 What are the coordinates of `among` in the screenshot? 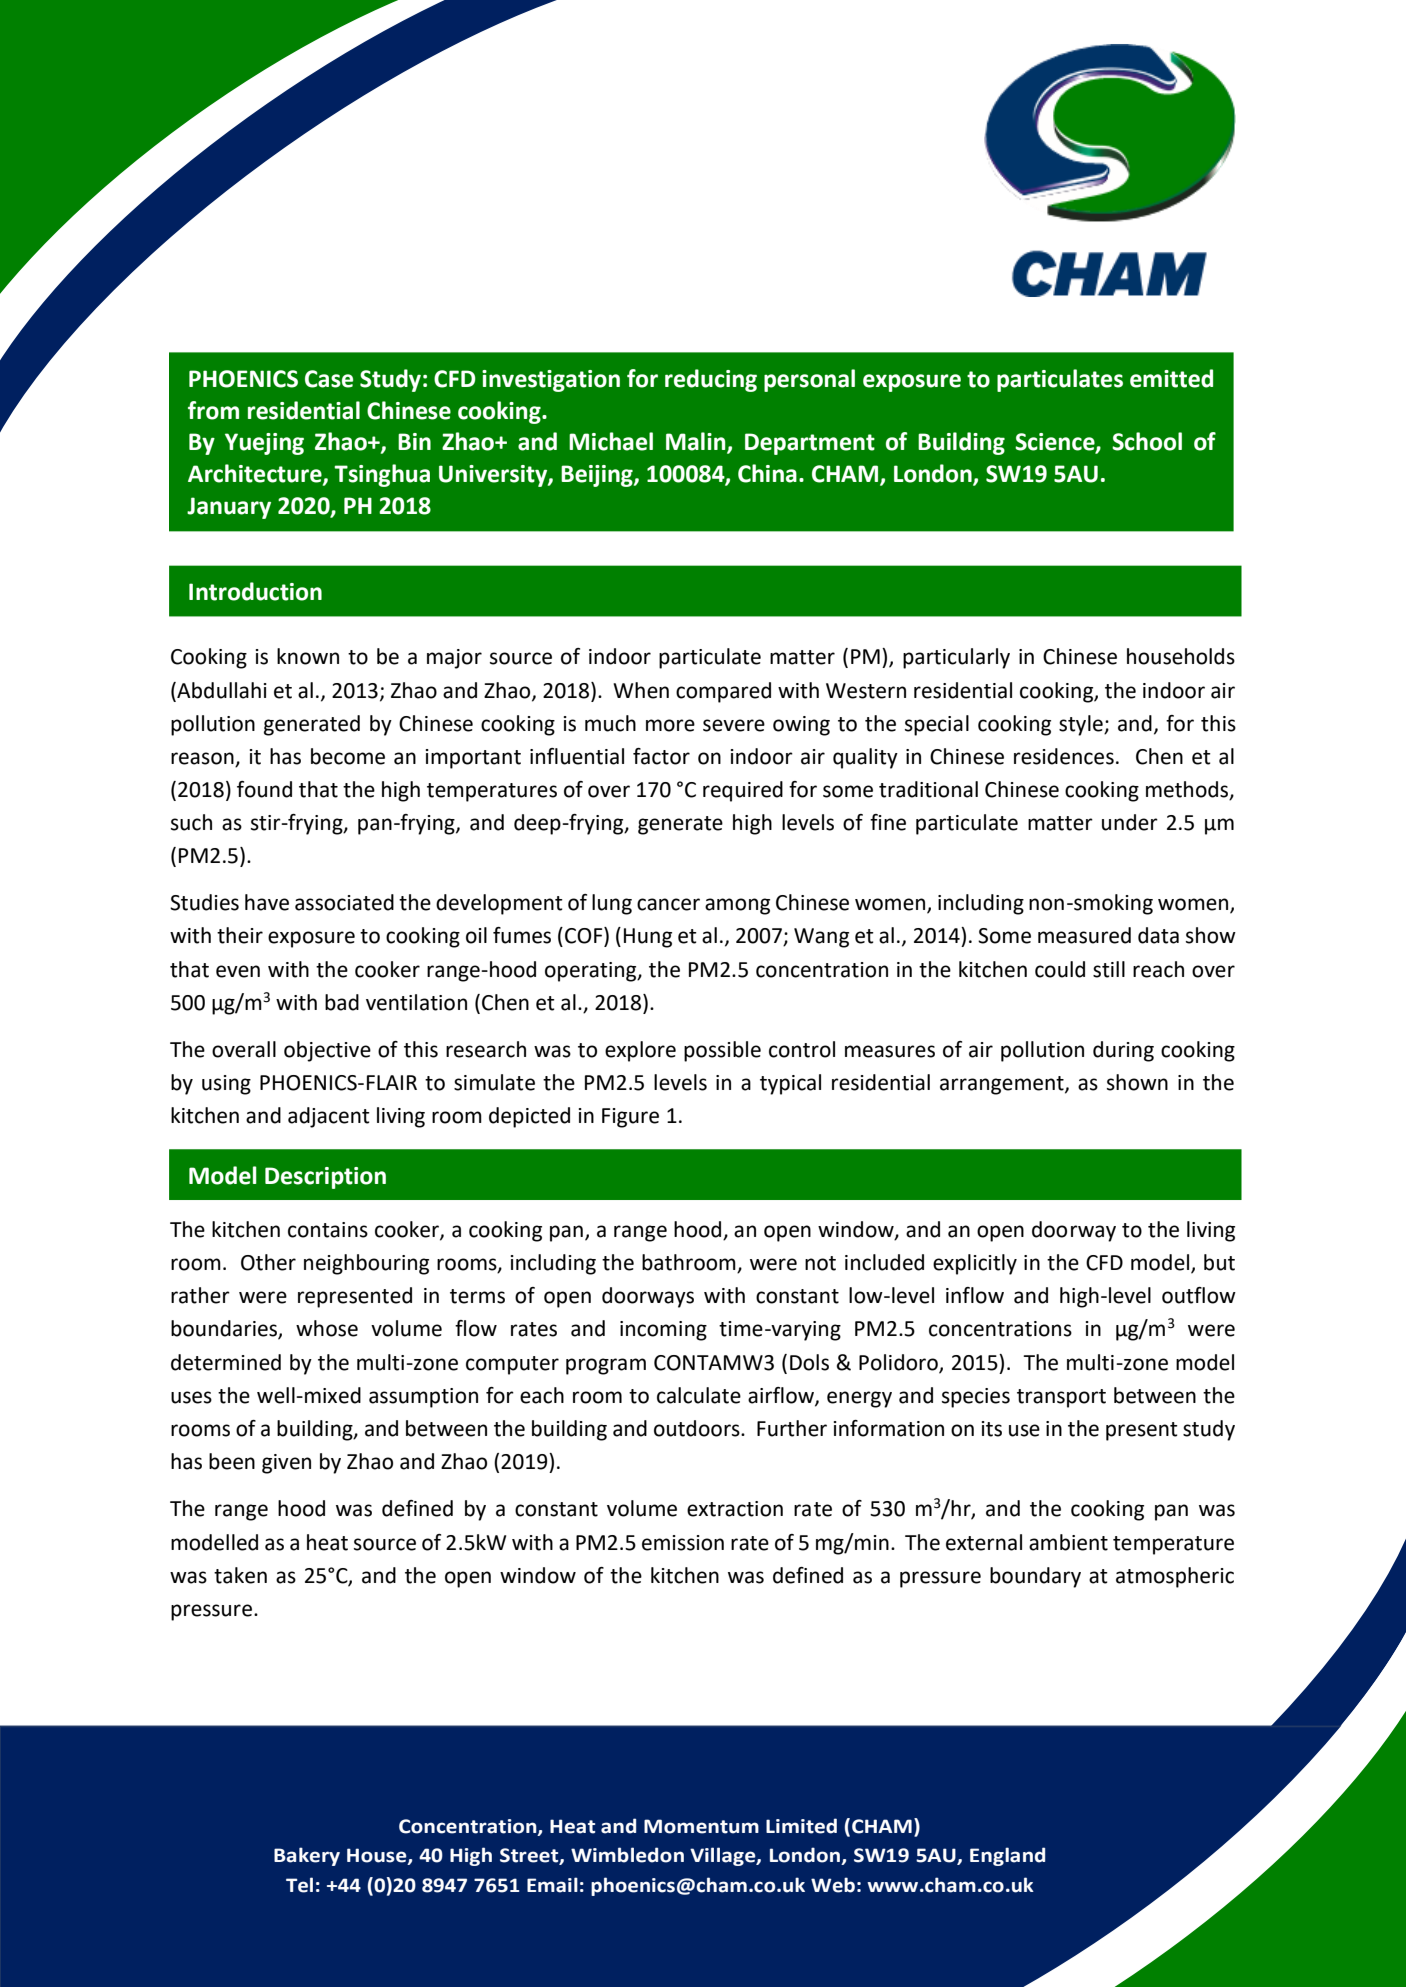 It's located at (737, 906).
